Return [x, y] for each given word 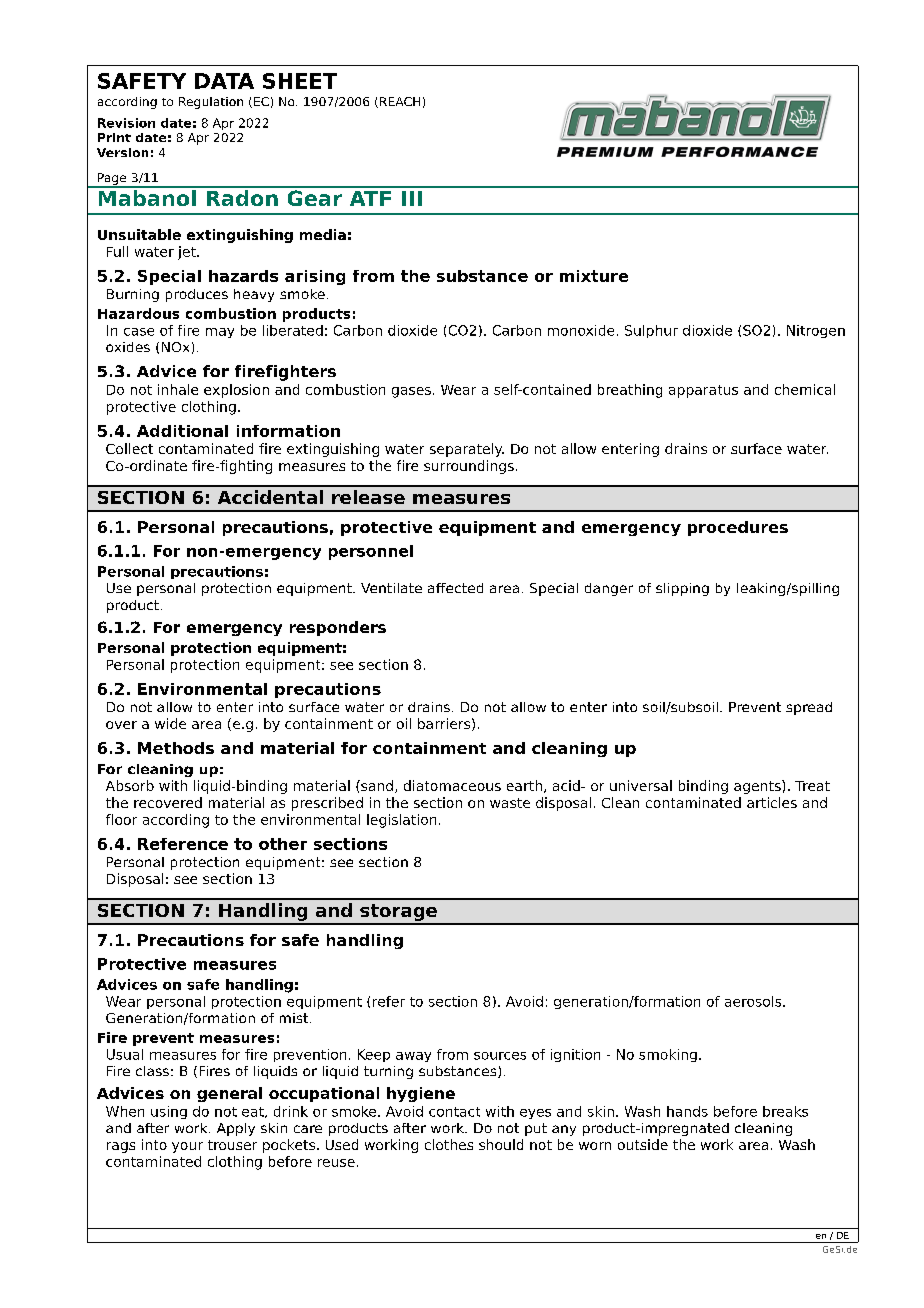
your [187, 1147]
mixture [594, 276]
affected [455, 588]
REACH [400, 101]
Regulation [211, 103]
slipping [682, 589]
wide [170, 723]
